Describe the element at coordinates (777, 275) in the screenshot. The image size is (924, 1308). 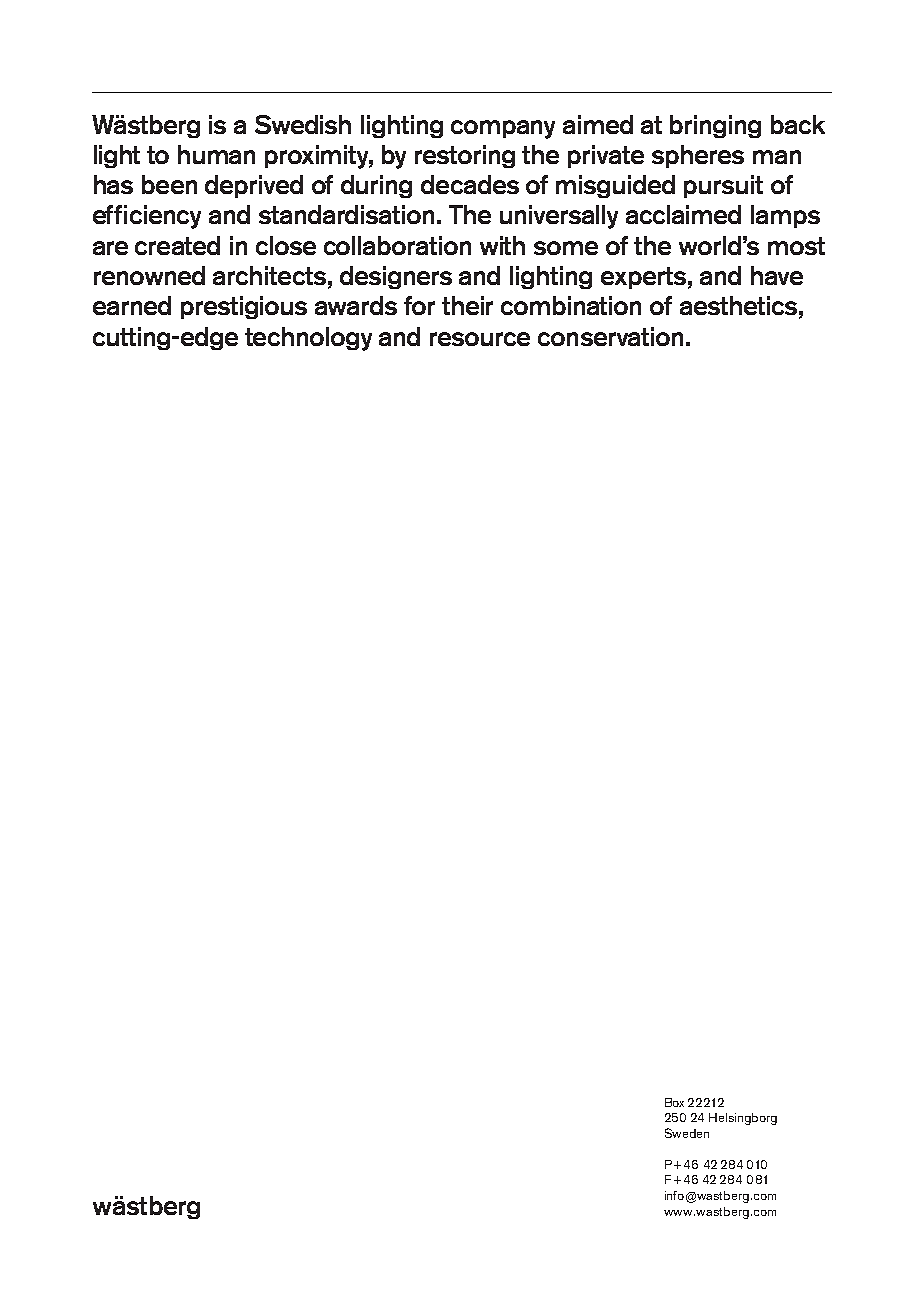
I see `have` at that location.
